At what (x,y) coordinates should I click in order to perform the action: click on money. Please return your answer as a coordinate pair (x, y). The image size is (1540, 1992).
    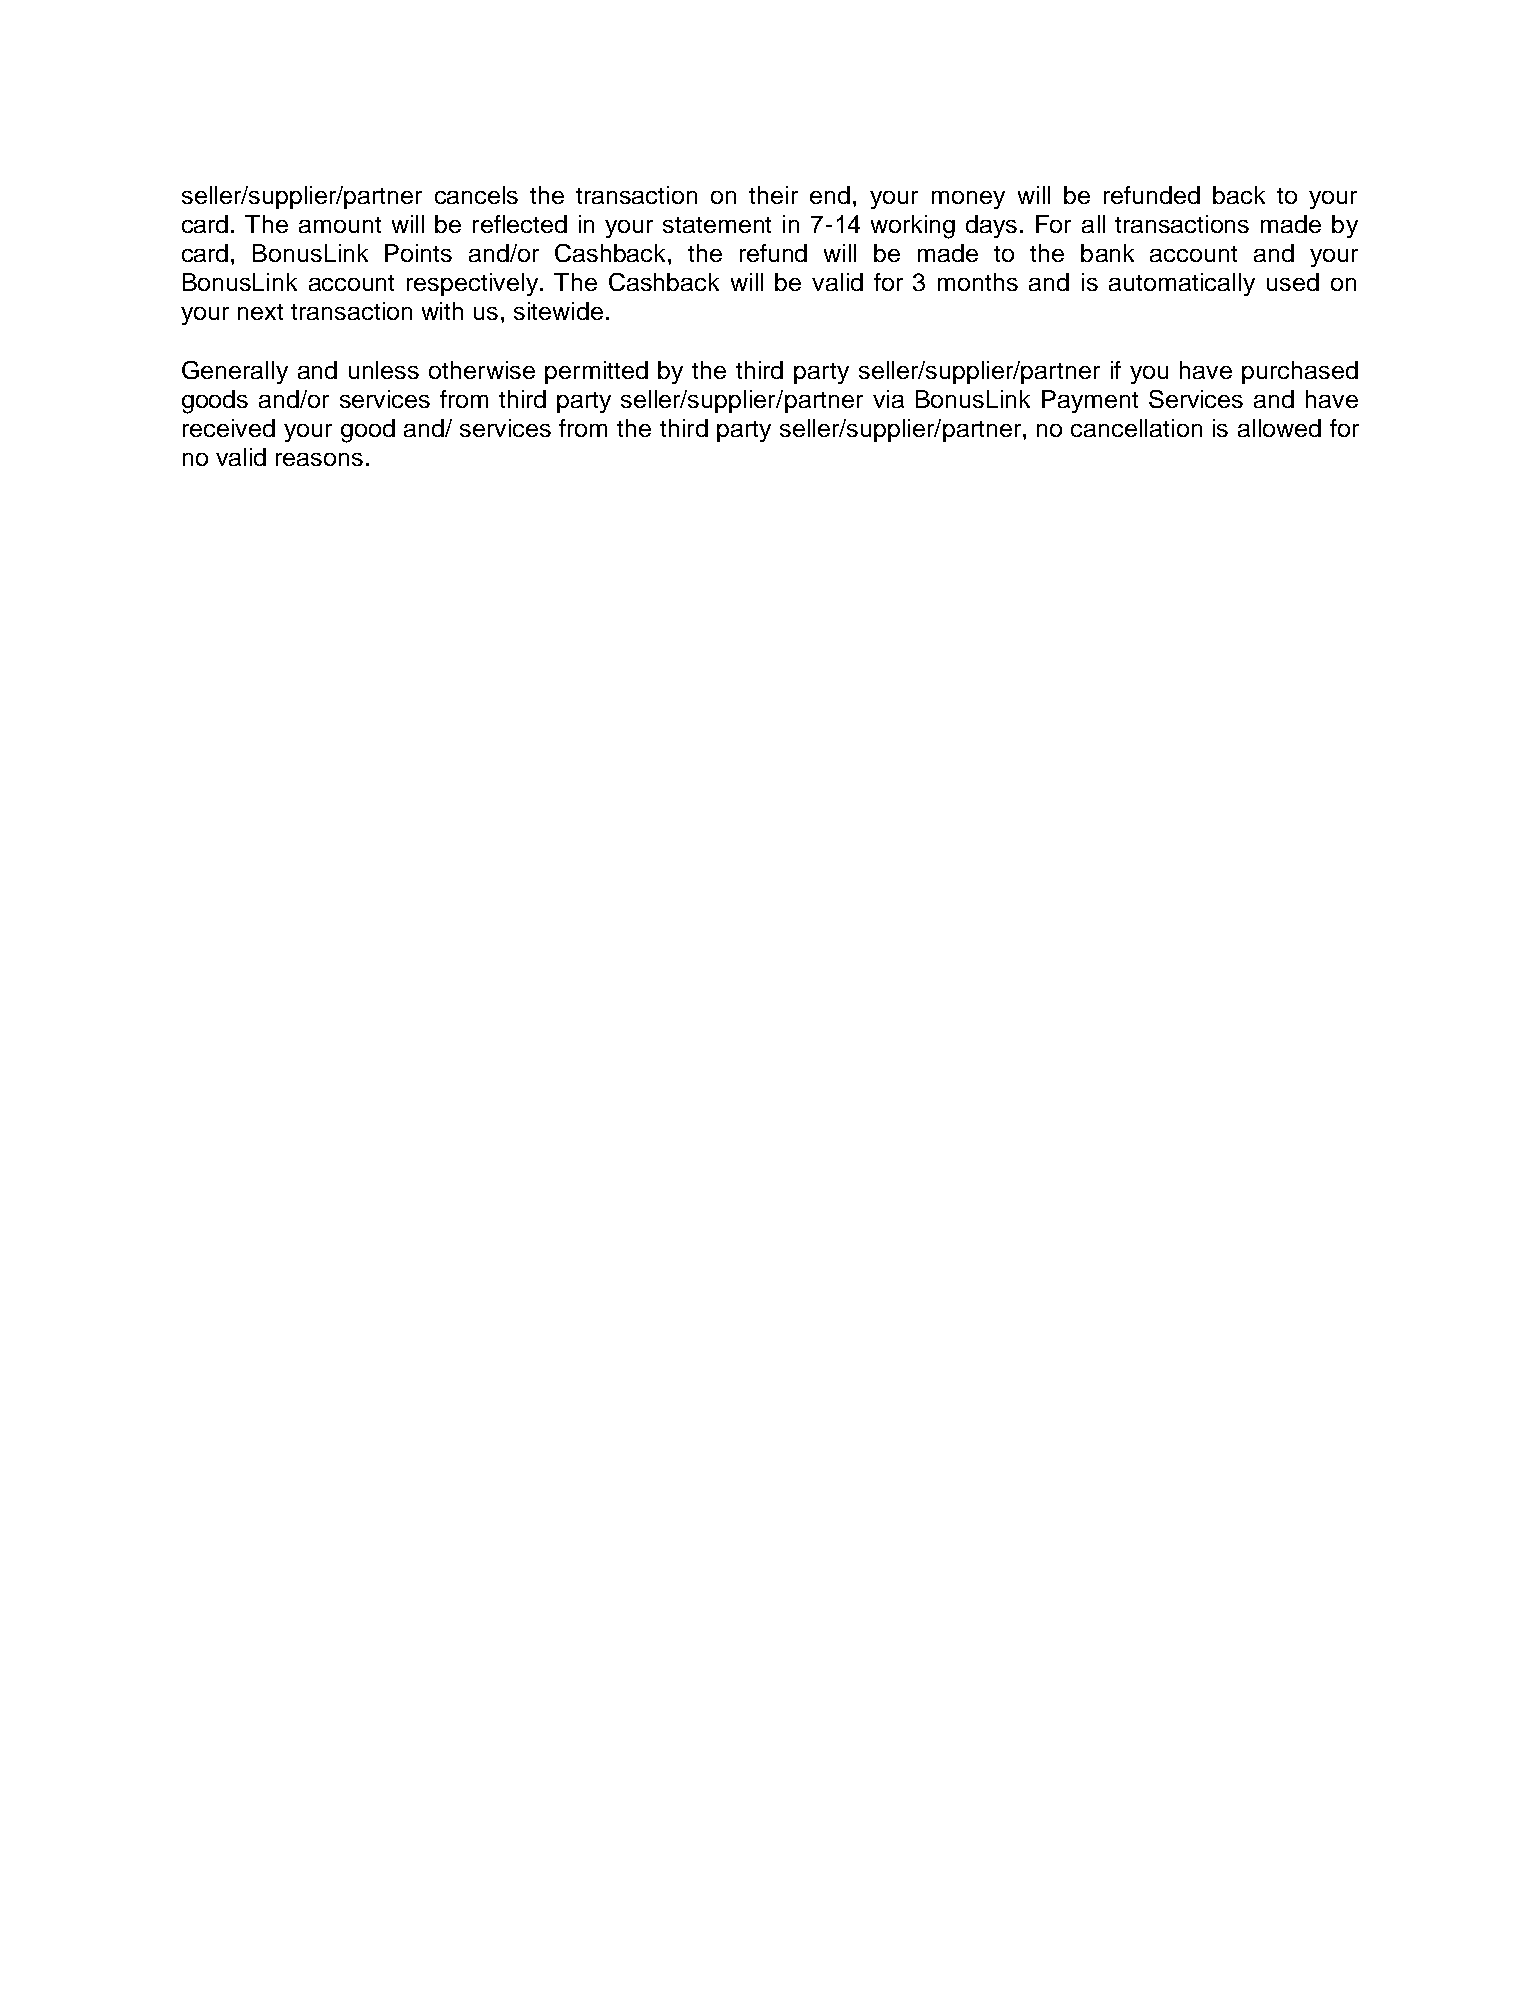
    Looking at the image, I should click on (968, 200).
